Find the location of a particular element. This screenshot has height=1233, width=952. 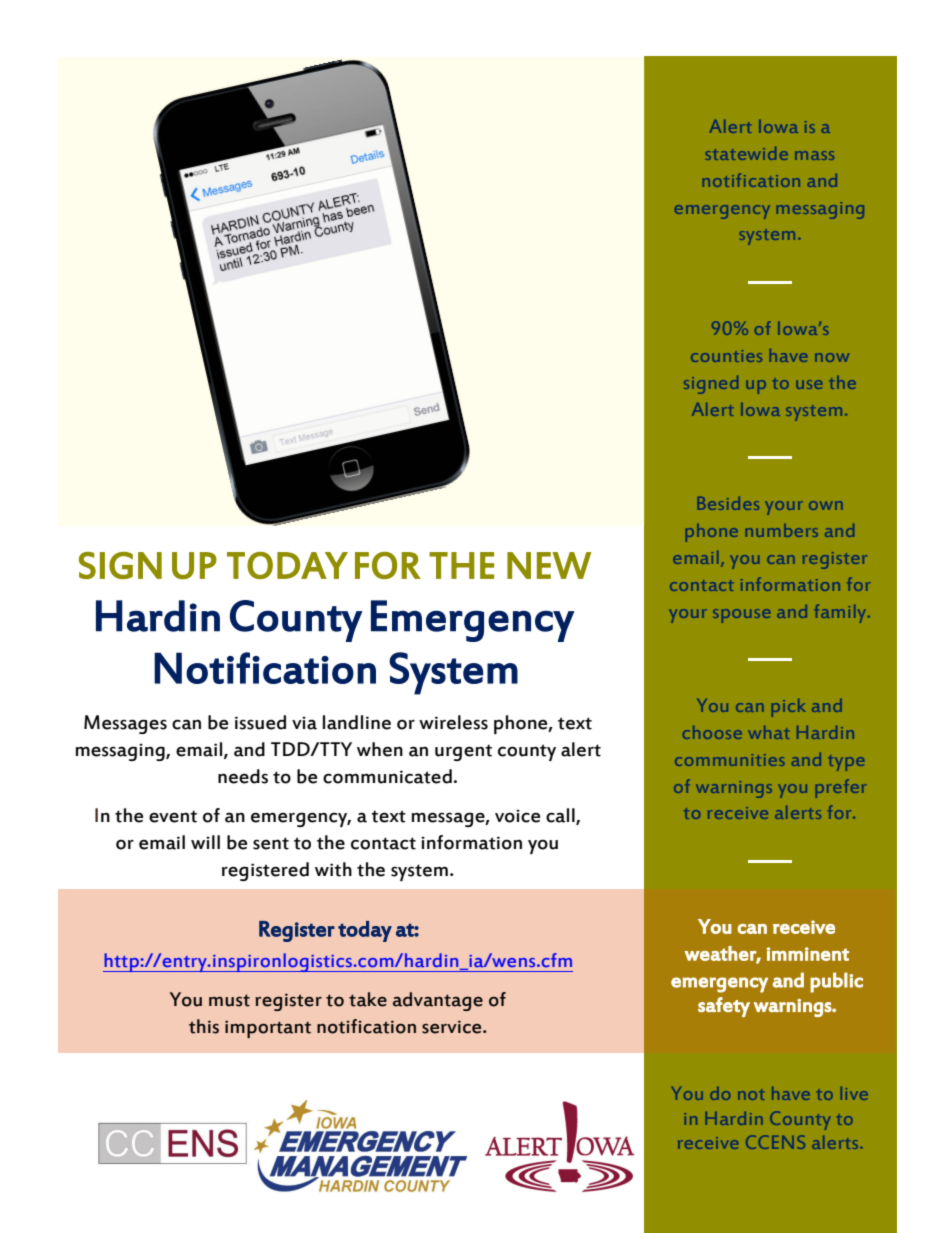

now is located at coordinates (832, 357).
